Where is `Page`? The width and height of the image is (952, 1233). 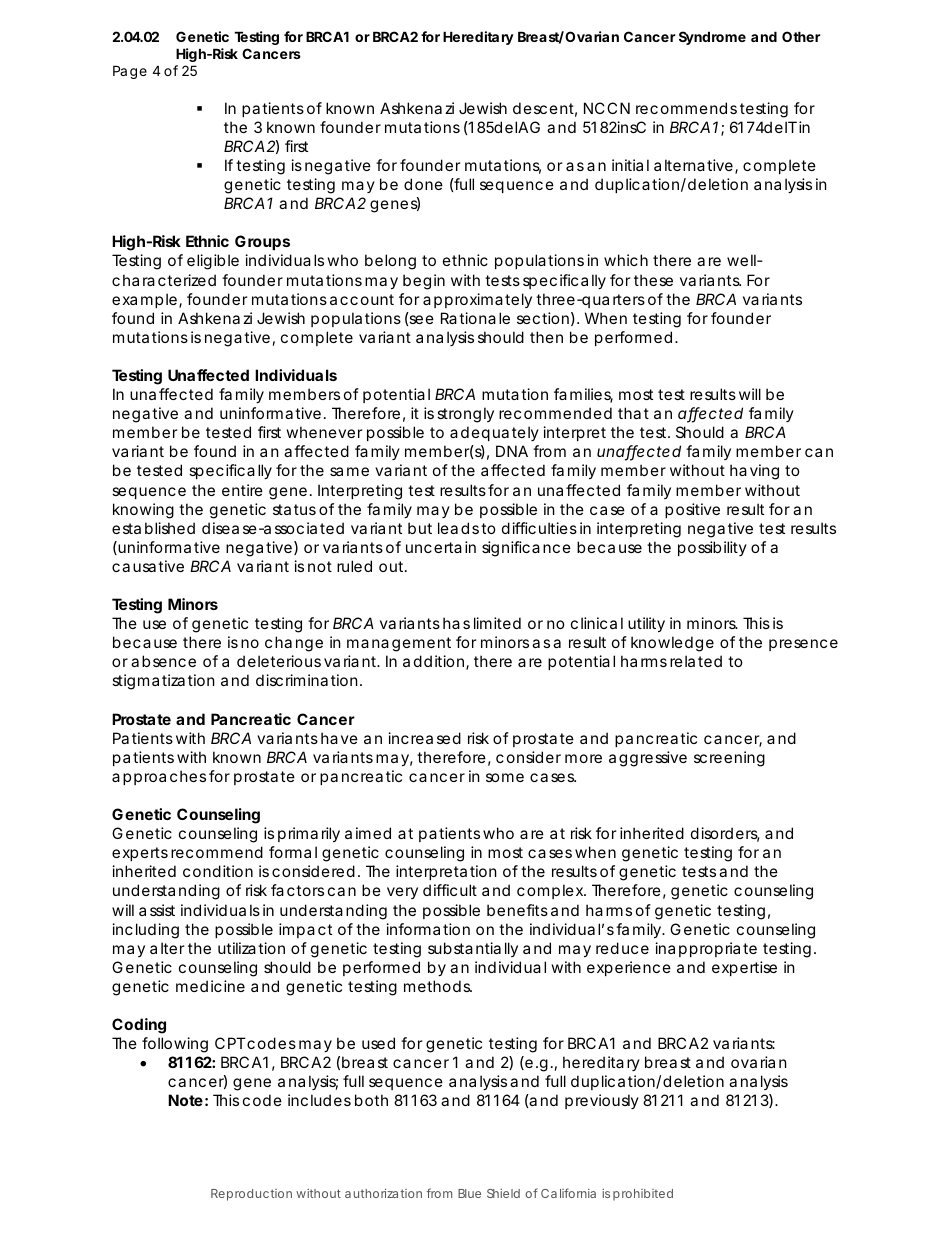
Page is located at coordinates (130, 72).
